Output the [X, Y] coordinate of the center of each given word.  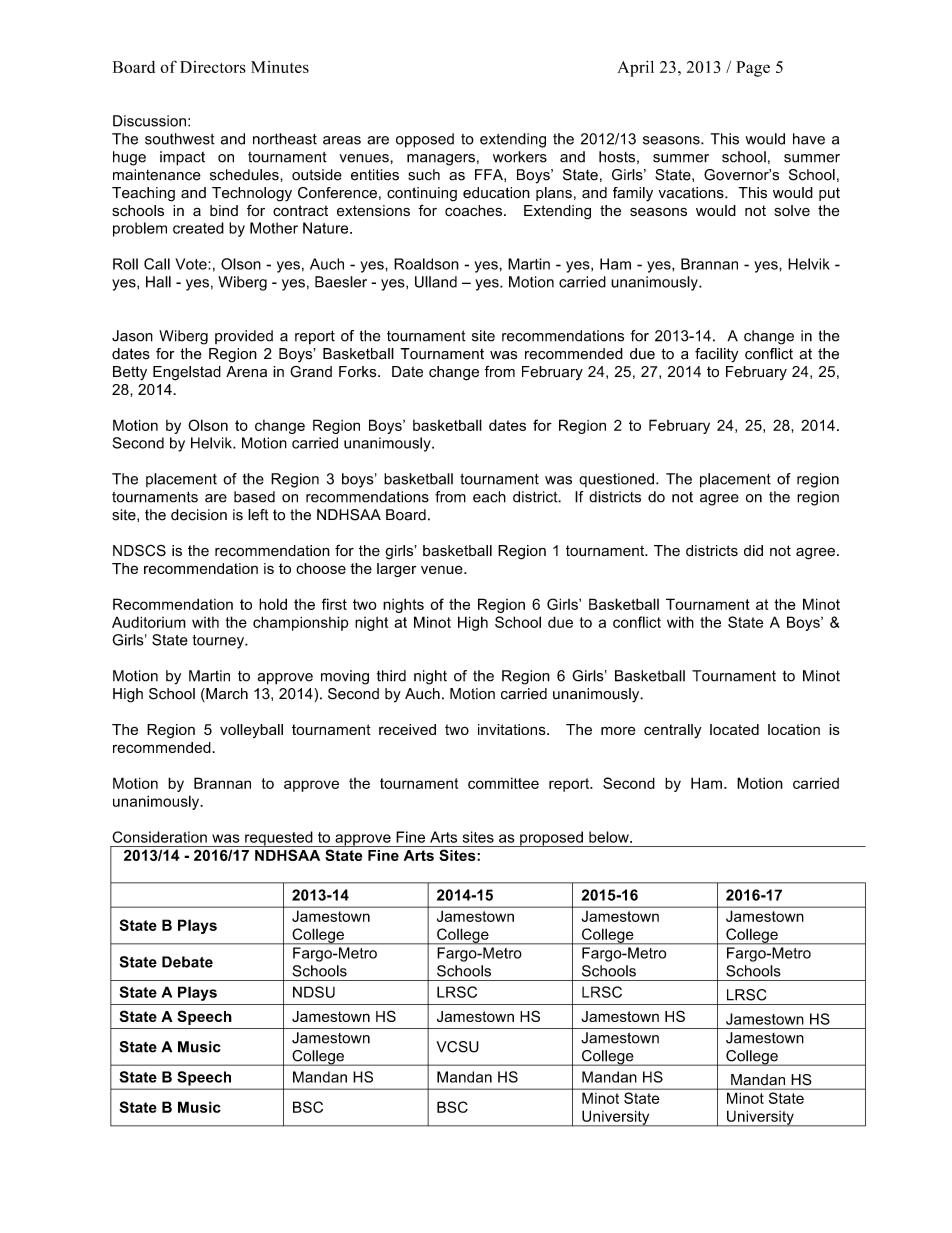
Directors [213, 67]
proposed [551, 839]
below [610, 837]
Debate [187, 962]
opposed [425, 140]
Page [753, 69]
